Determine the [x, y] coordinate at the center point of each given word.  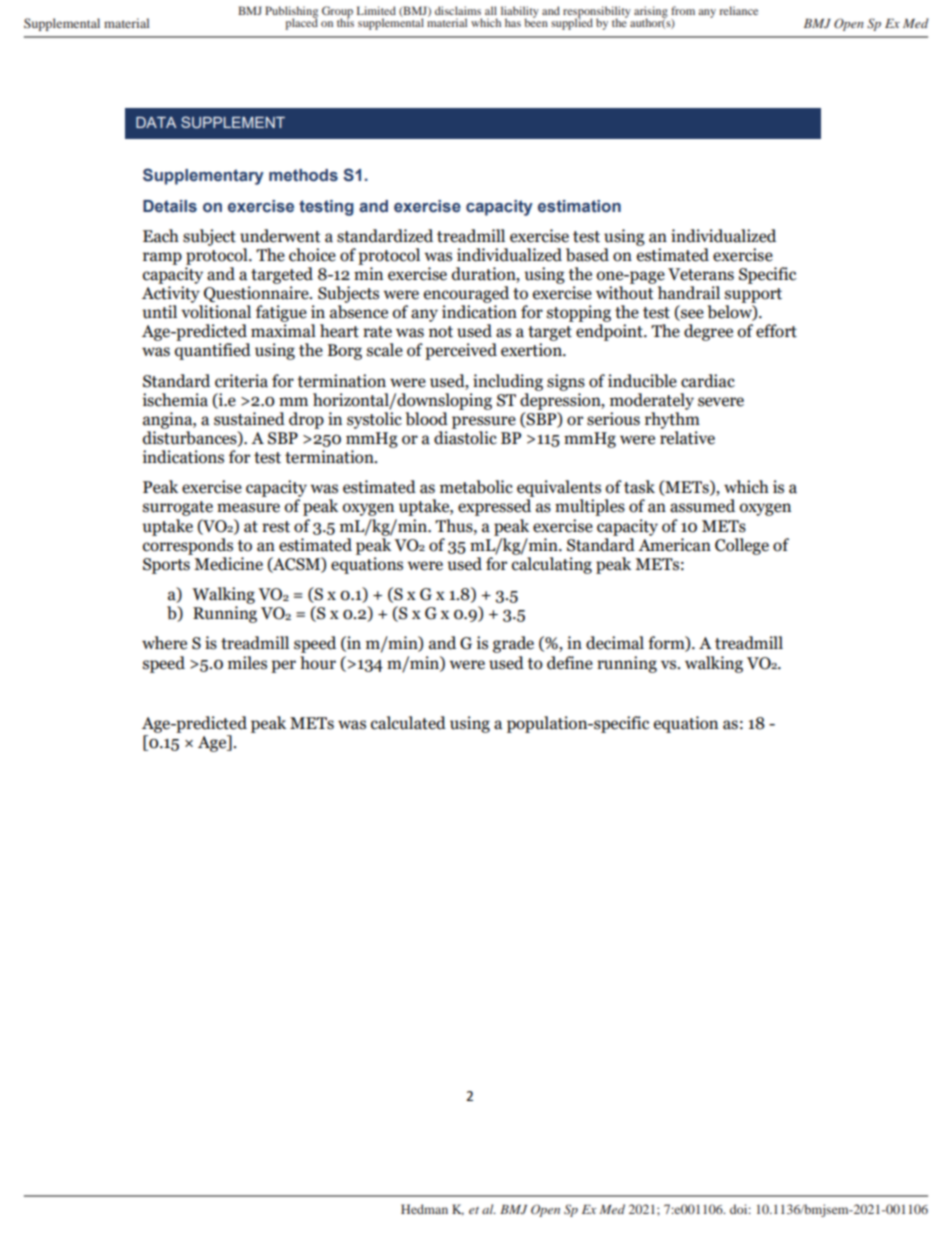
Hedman [424, 1209]
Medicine [228, 564]
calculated [408, 723]
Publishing [291, 13]
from [683, 10]
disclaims [458, 10]
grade [513, 644]
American [674, 545]
